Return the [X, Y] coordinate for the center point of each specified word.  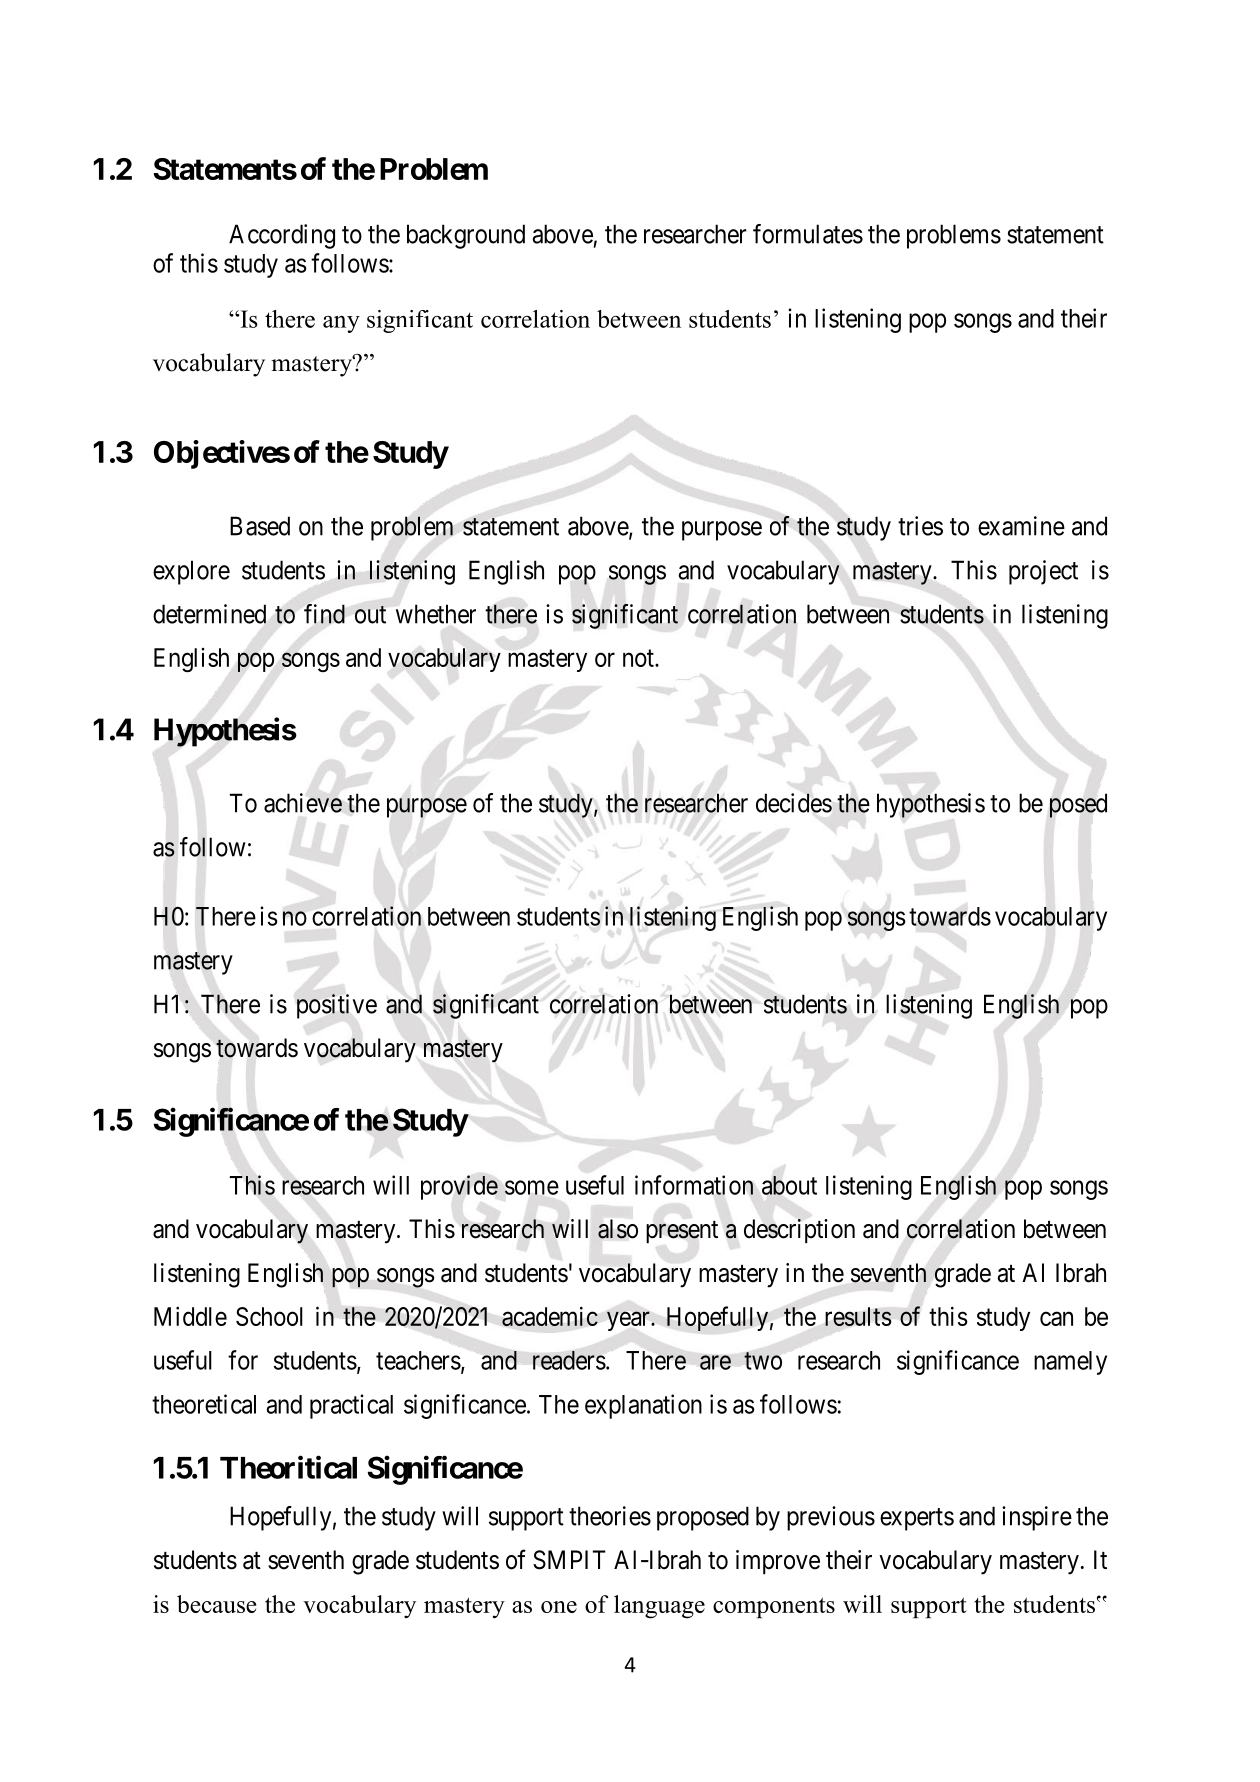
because [216, 1604]
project [1043, 572]
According [282, 236]
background [466, 236]
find [324, 614]
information [694, 1185]
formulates [808, 234]
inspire [1037, 1518]
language [659, 1607]
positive [337, 1006]
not [639, 658]
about [789, 1185]
